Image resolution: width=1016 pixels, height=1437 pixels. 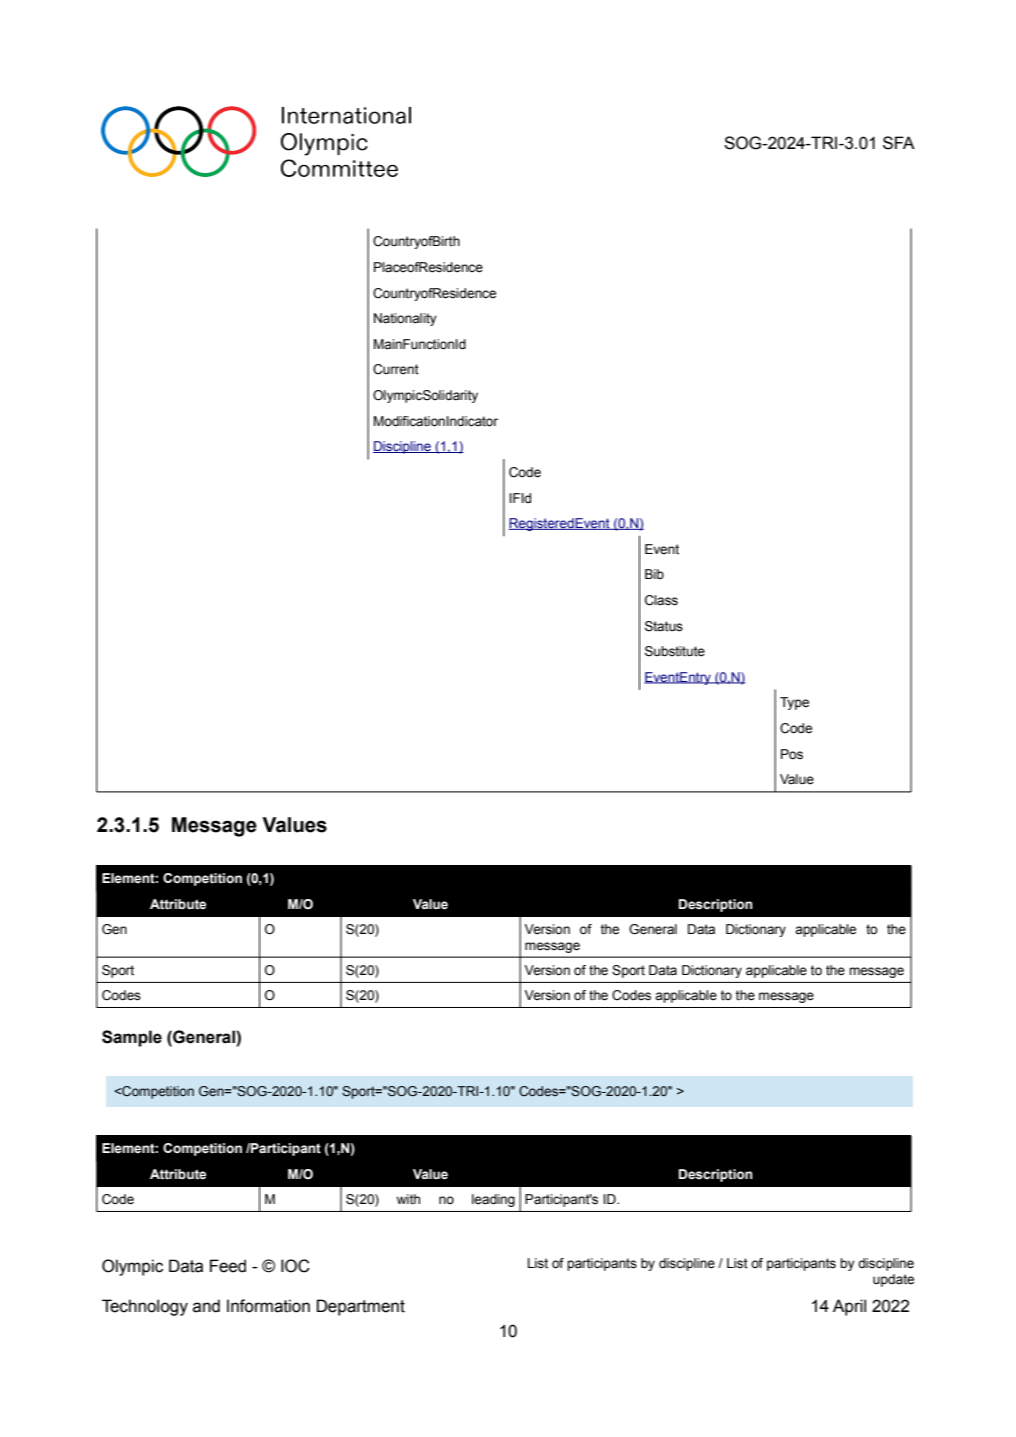 I want to click on Feed, so click(x=228, y=1266).
